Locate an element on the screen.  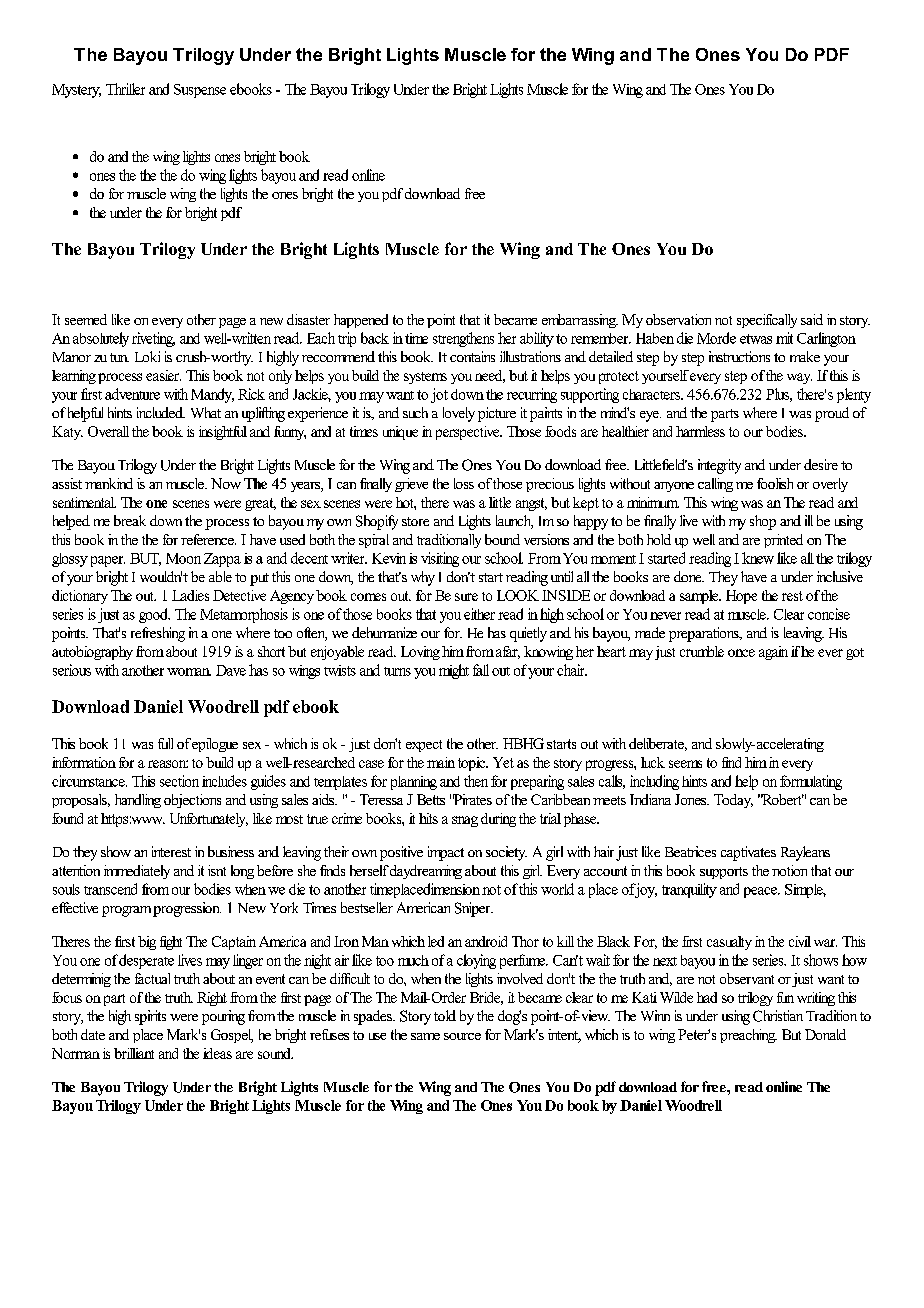
spirits is located at coordinates (150, 1017).
